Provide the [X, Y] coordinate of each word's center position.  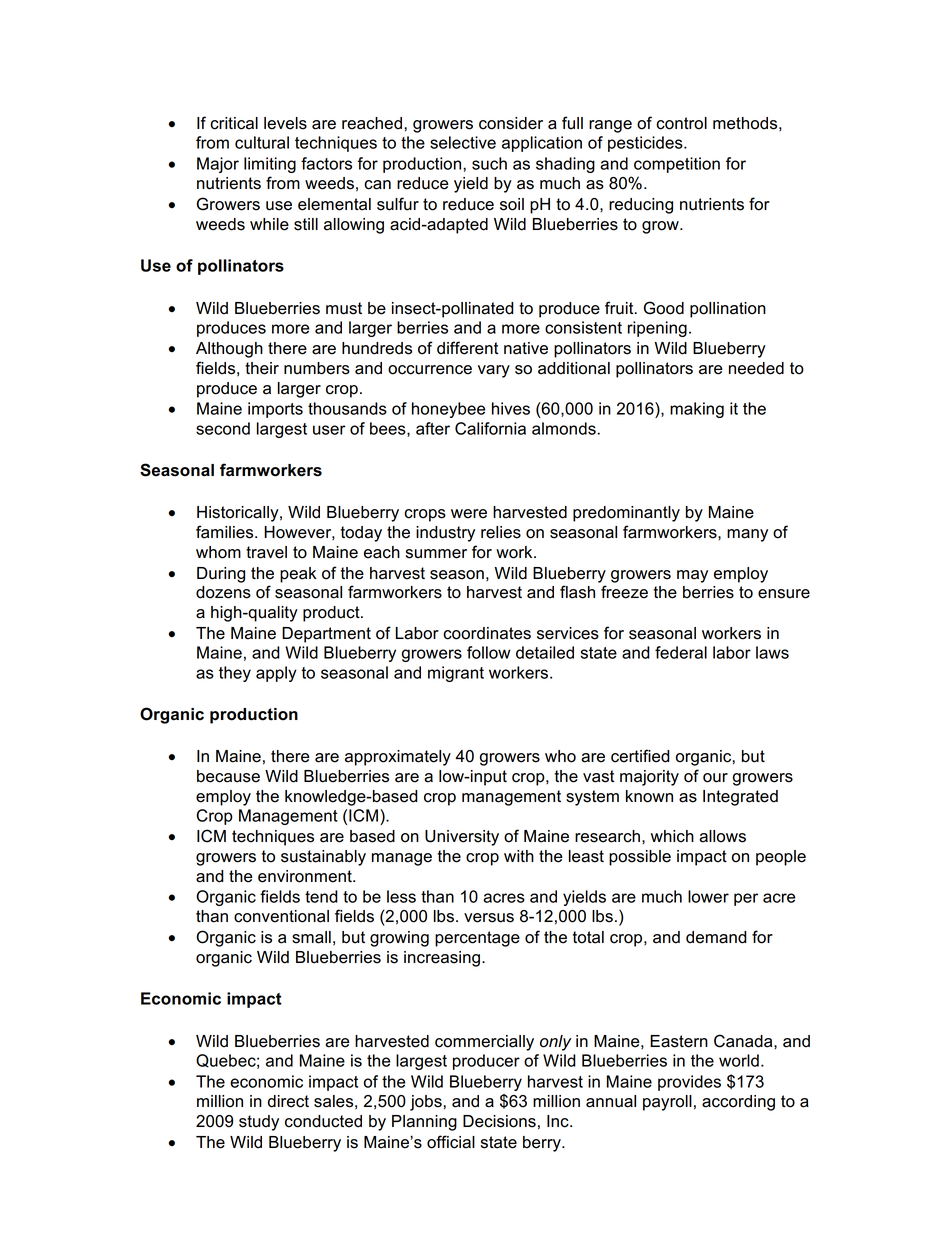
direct [288, 1101]
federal [681, 652]
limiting [270, 165]
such [489, 163]
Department [326, 635]
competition [677, 165]
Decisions [499, 1121]
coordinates [487, 633]
